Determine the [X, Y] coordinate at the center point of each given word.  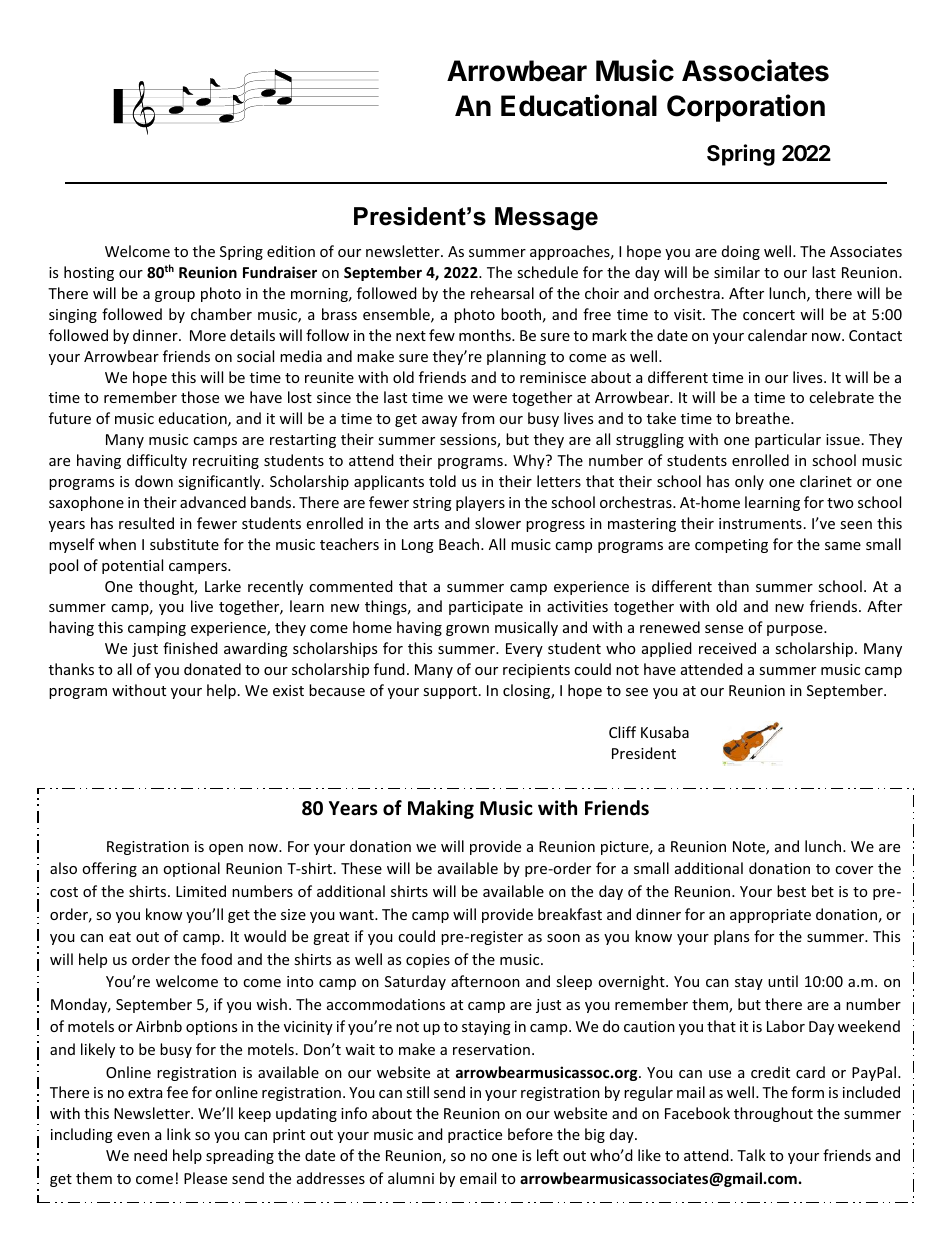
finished [190, 648]
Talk [751, 1155]
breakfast [570, 914]
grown [467, 630]
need [150, 1155]
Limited [201, 891]
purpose [796, 630]
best [791, 891]
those [200, 397]
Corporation [746, 108]
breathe [764, 418]
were [490, 399]
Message [546, 219]
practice [475, 1136]
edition [291, 251]
